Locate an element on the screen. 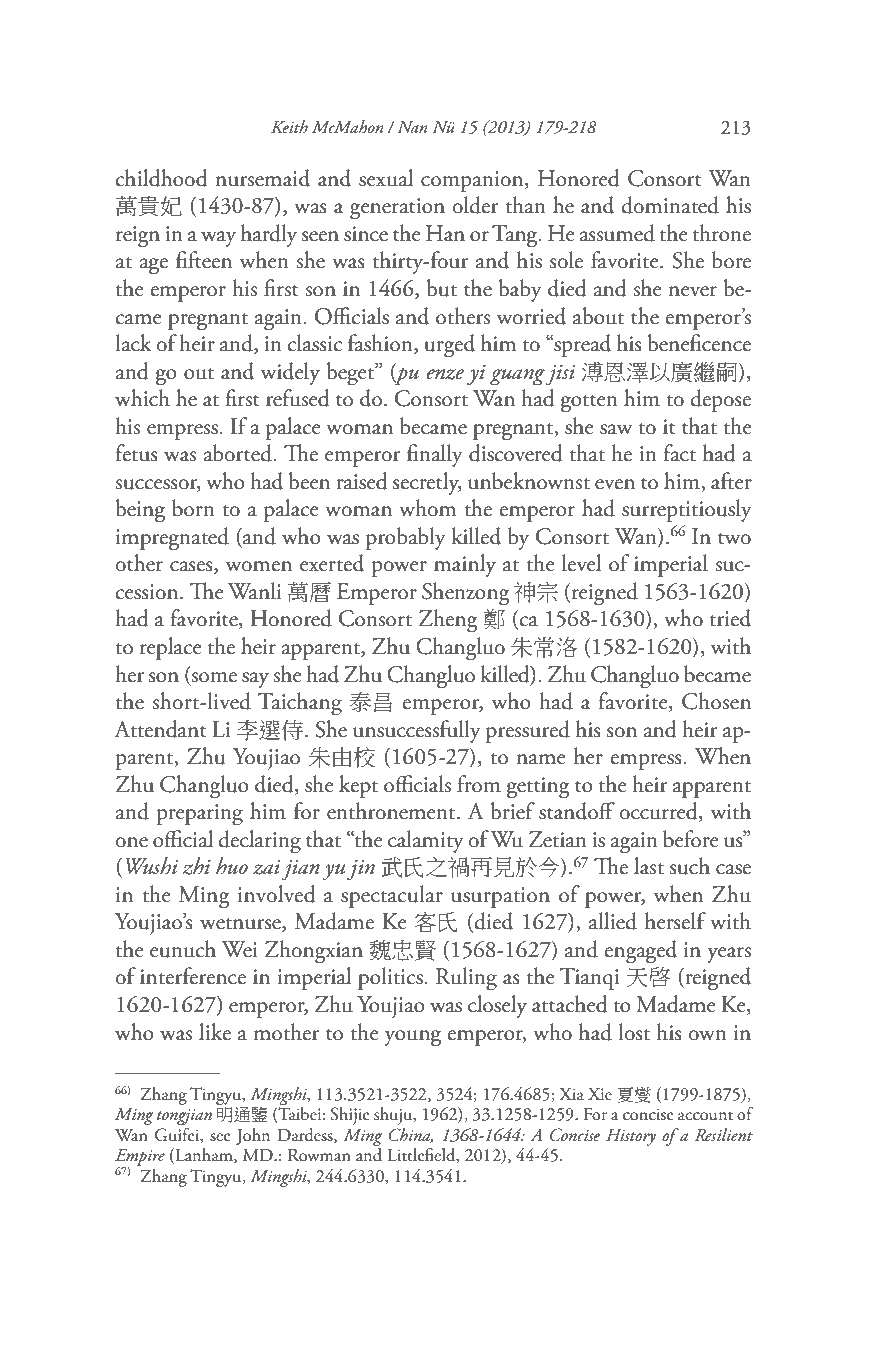 This screenshot has width=896, height=1359. young is located at coordinates (413, 1038).
